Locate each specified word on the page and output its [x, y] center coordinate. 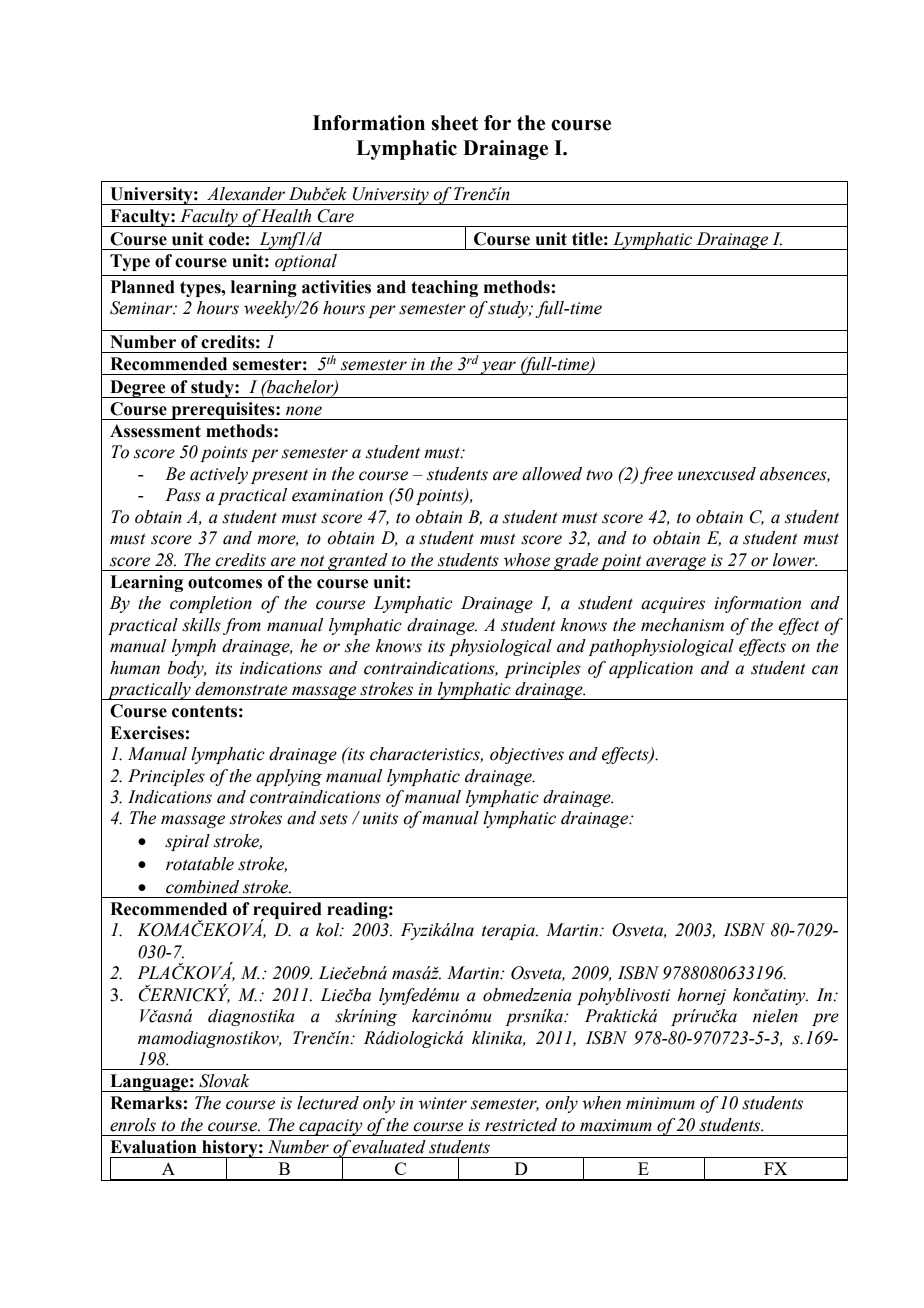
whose [527, 560]
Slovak [224, 1081]
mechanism [682, 625]
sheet [454, 123]
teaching [444, 288]
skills [201, 625]
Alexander [246, 194]
